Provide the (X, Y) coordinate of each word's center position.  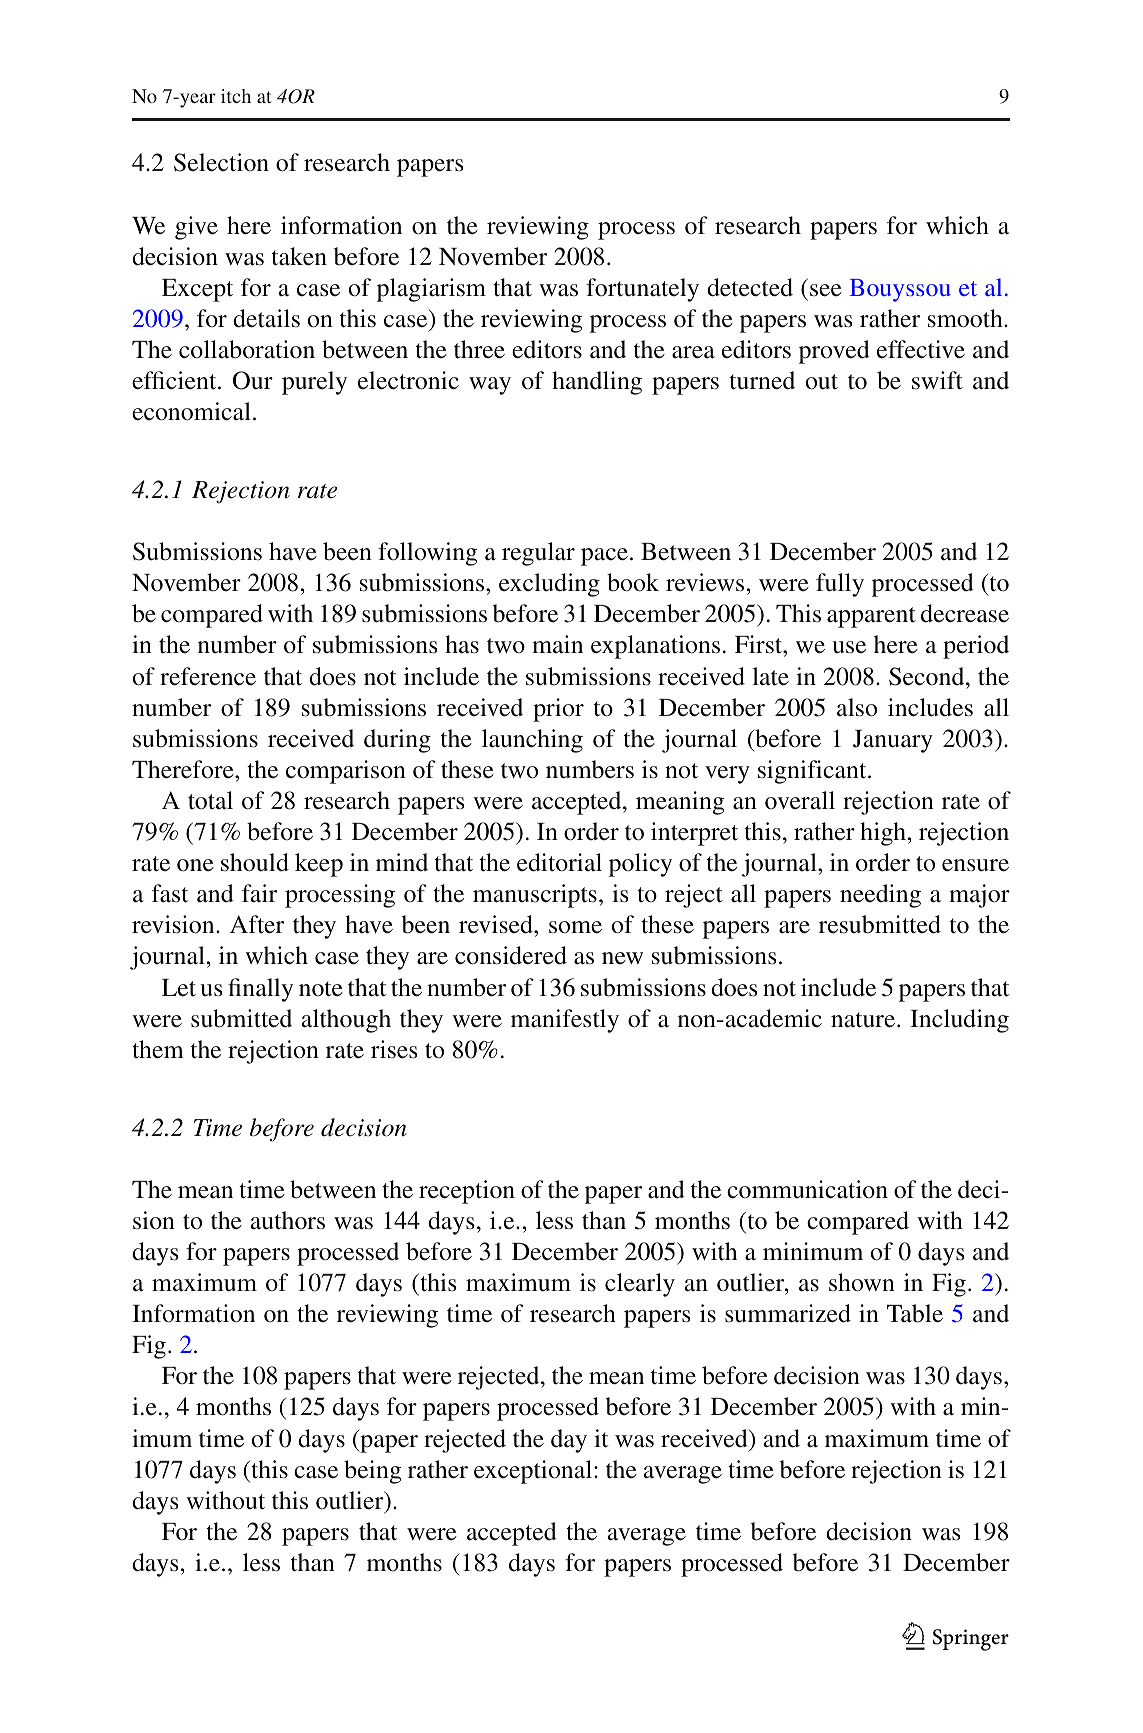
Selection (221, 162)
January (893, 741)
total (210, 800)
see (826, 290)
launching (532, 741)
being (372, 1472)
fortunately (642, 290)
